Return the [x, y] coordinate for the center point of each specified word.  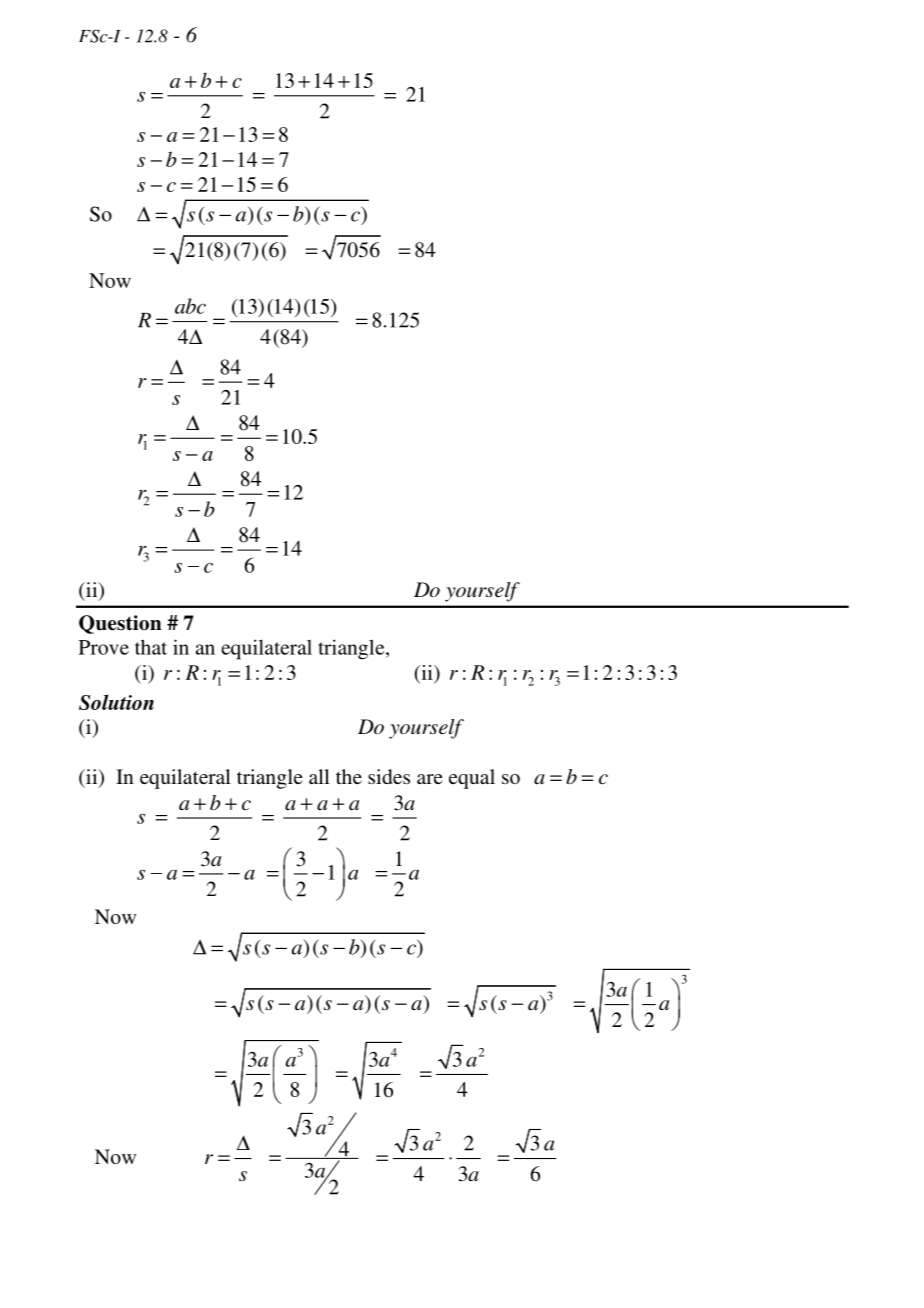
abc [190, 306]
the [349, 776]
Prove [104, 647]
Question [120, 624]
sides [389, 776]
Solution [116, 702]
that [151, 647]
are [430, 779]
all [319, 776]
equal [472, 779]
